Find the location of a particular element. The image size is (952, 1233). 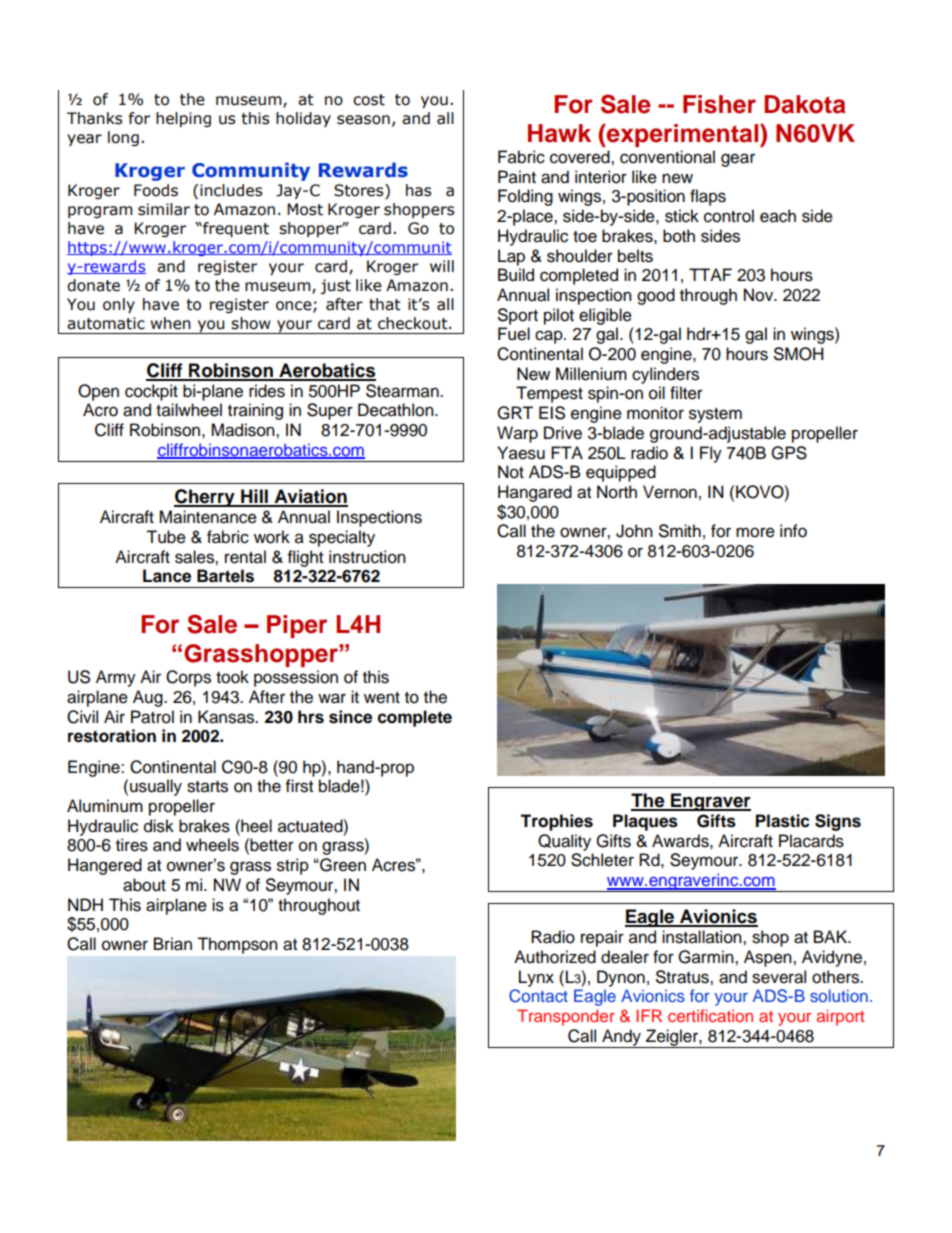

GRT is located at coordinates (515, 413).
